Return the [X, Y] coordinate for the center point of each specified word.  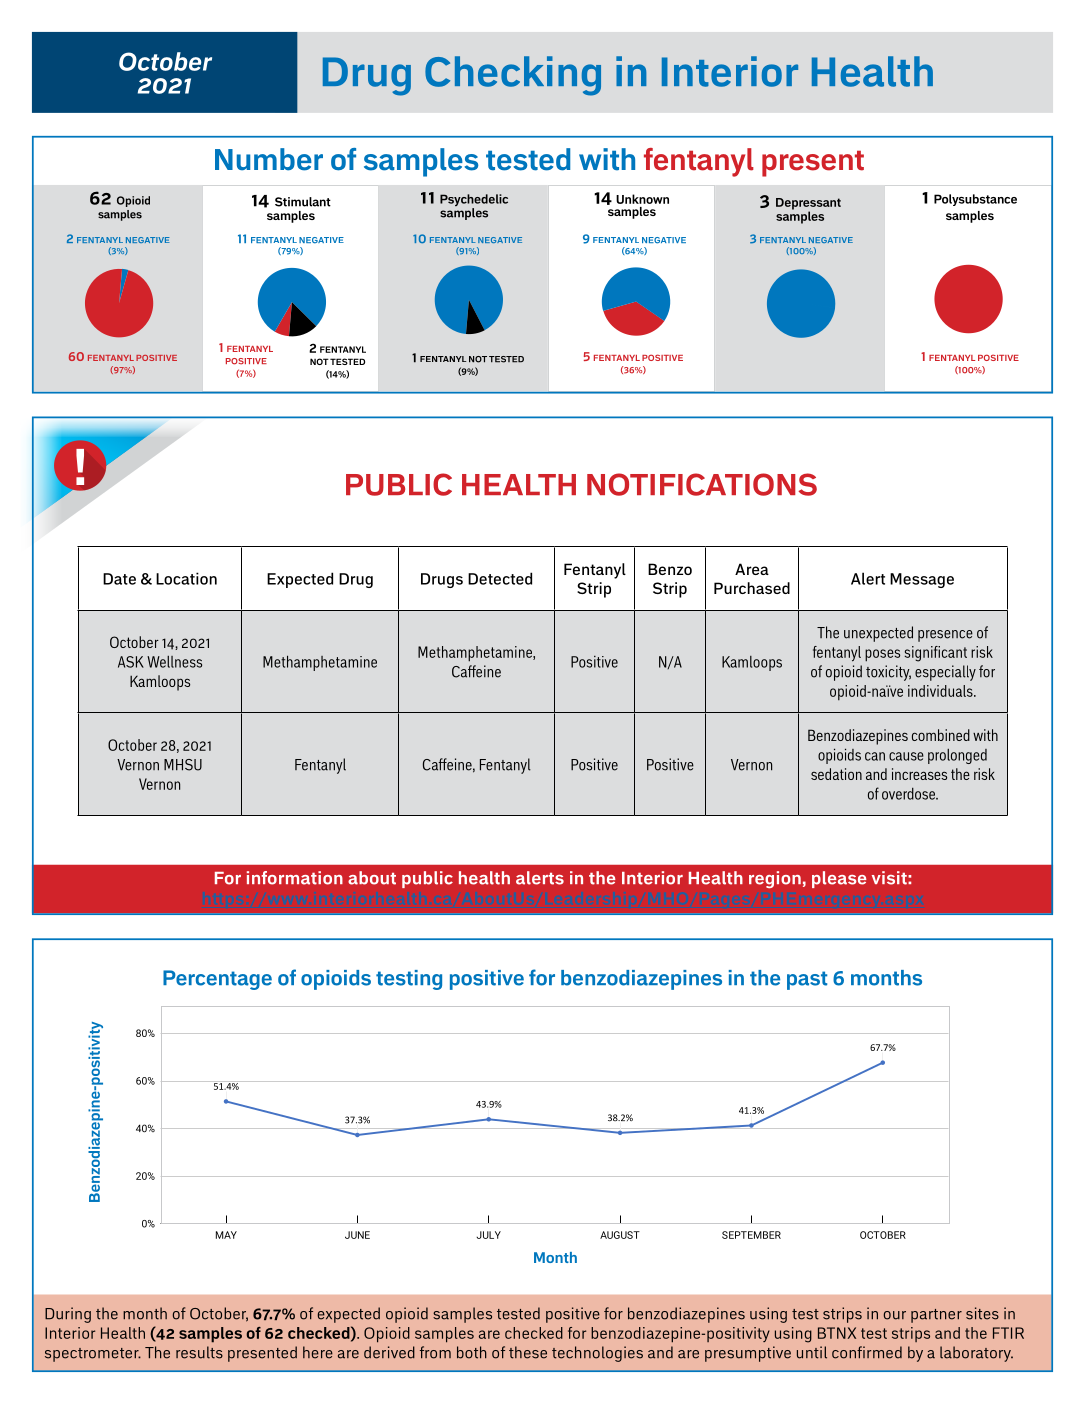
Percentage [217, 980]
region [775, 879]
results [199, 1352]
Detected [500, 578]
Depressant [808, 205]
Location [186, 578]
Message [922, 580]
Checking [513, 76]
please [839, 879]
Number [269, 159]
